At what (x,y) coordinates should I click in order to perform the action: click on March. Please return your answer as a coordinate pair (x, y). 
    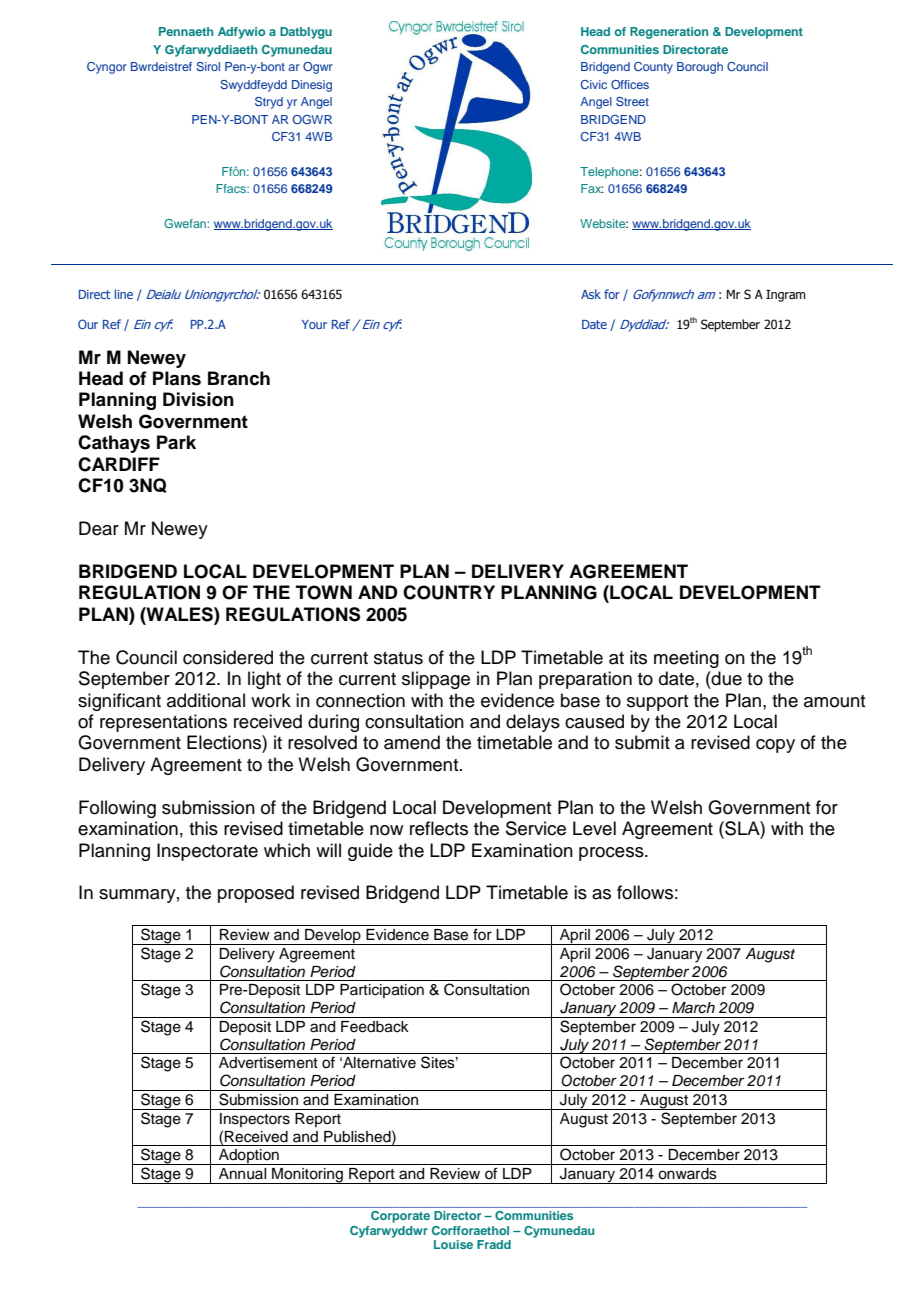
    Looking at the image, I should click on (693, 1008).
